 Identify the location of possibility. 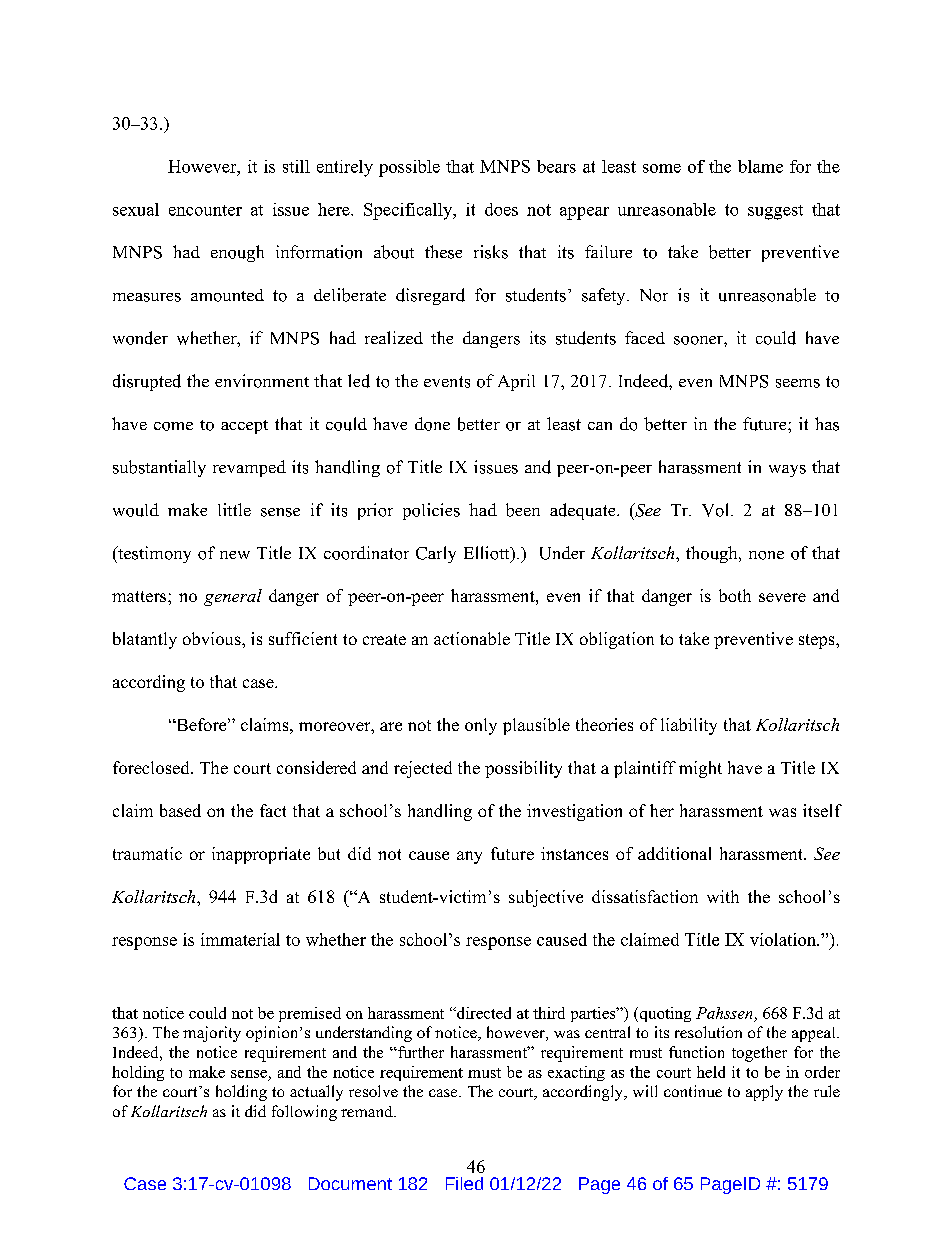
(523, 769).
